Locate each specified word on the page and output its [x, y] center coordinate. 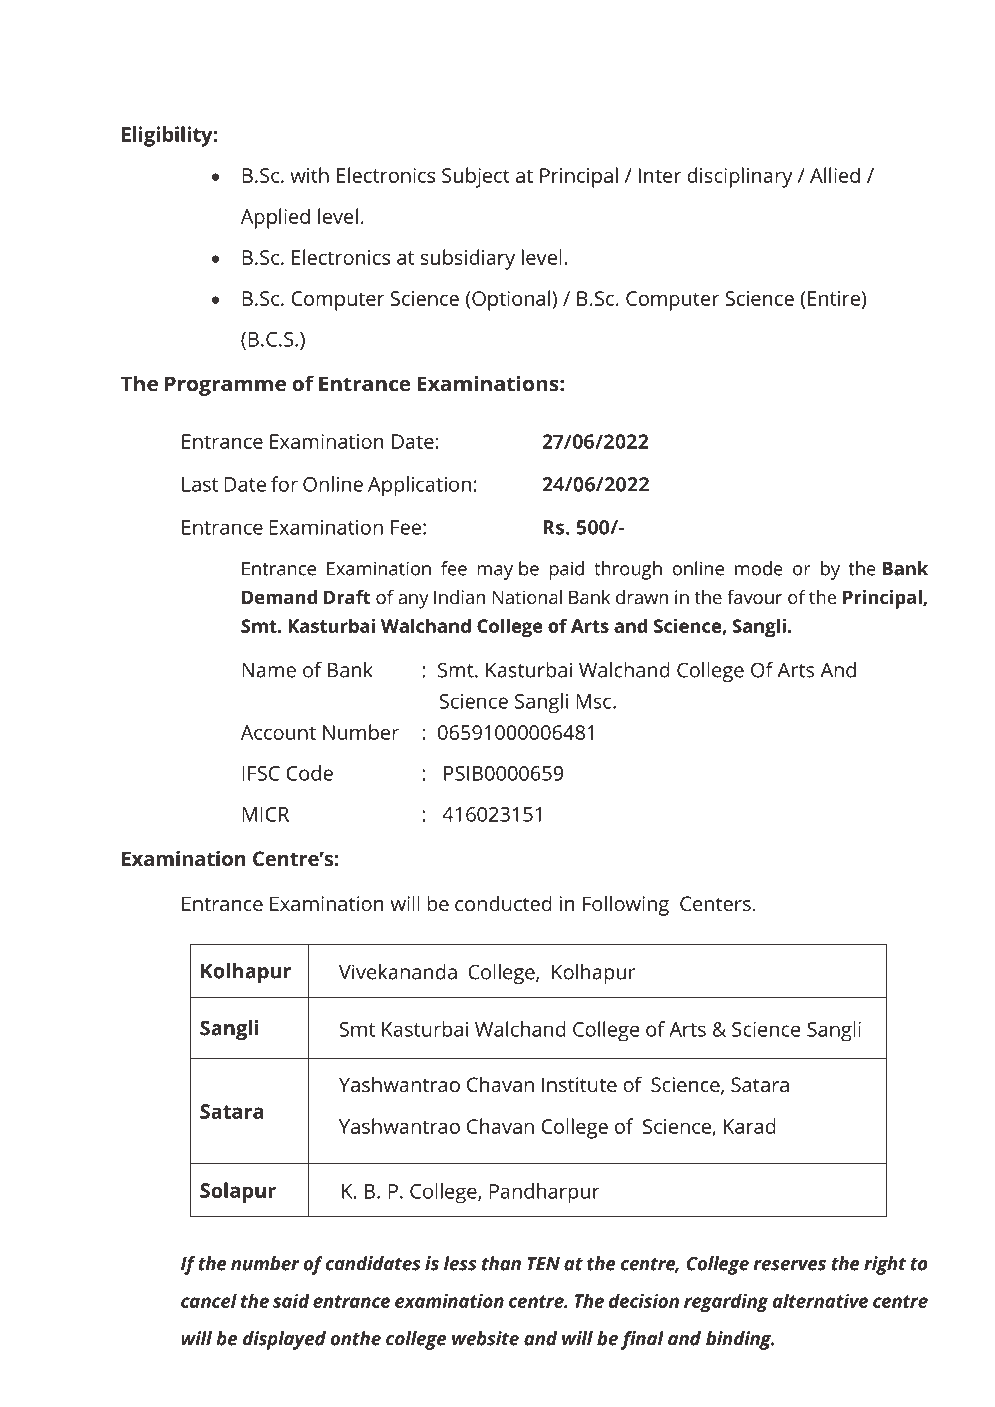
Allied [835, 175]
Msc [595, 701]
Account [278, 732]
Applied [275, 218]
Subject [476, 177]
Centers [715, 903]
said [291, 1300]
